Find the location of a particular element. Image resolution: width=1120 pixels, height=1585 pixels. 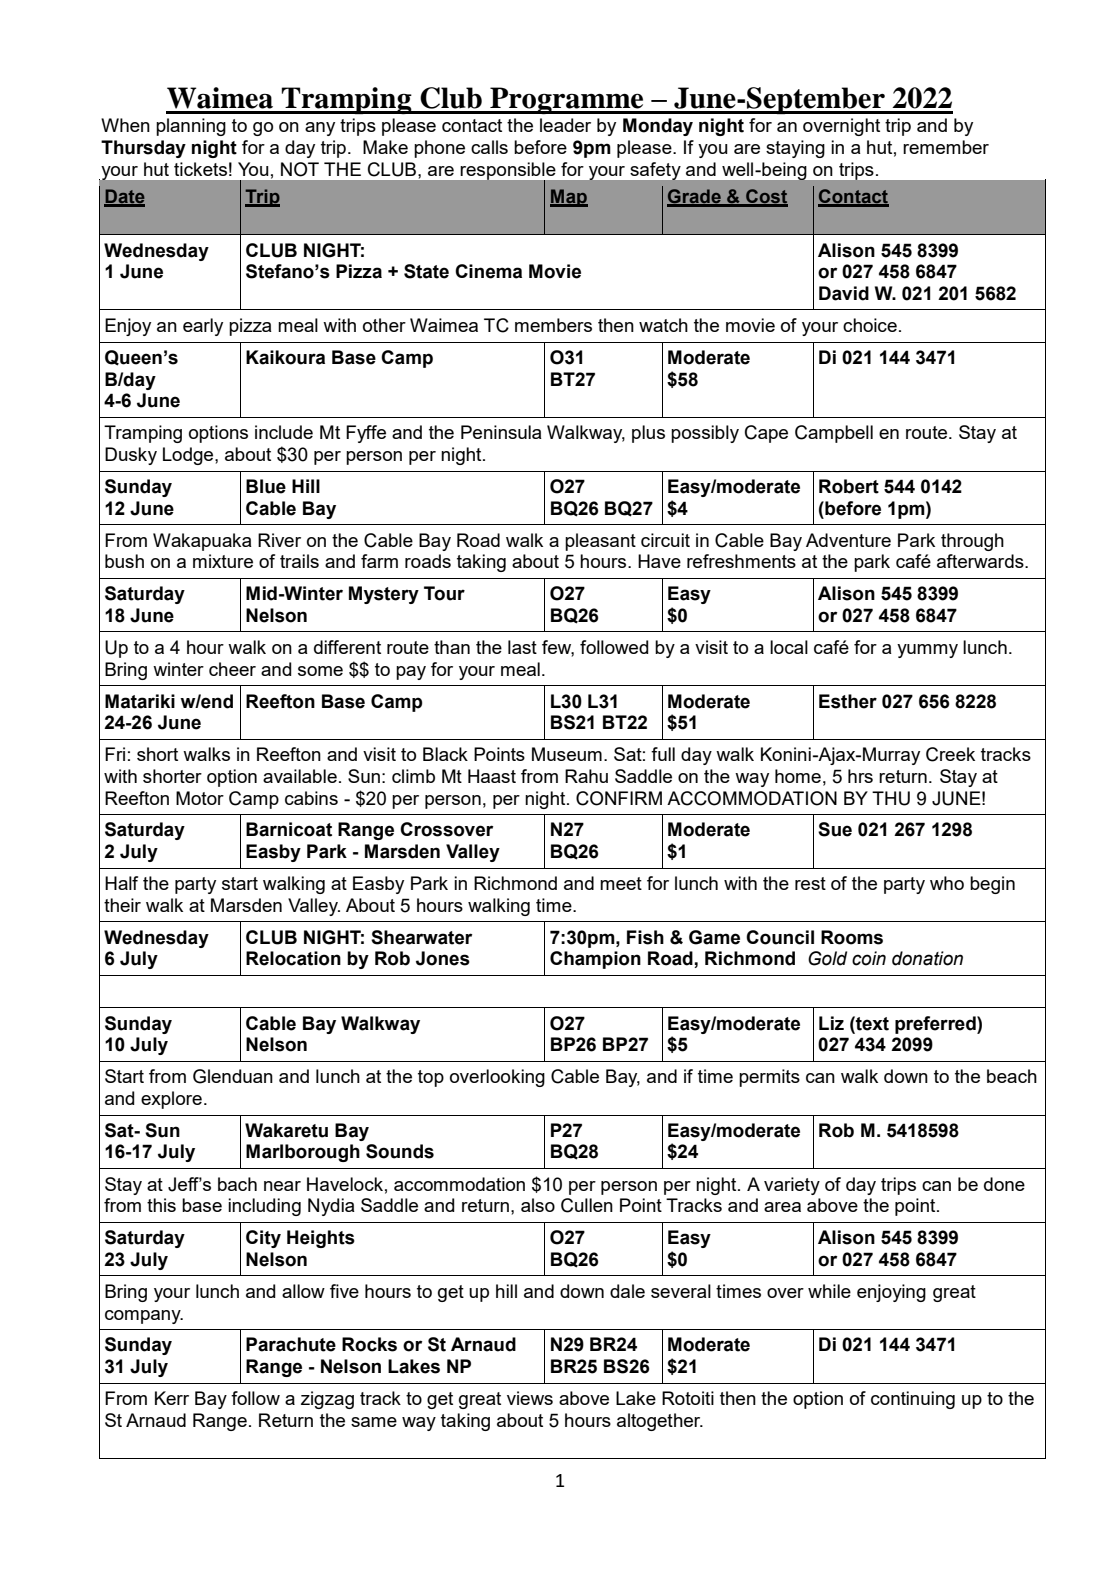

Peninsula is located at coordinates (501, 432).
